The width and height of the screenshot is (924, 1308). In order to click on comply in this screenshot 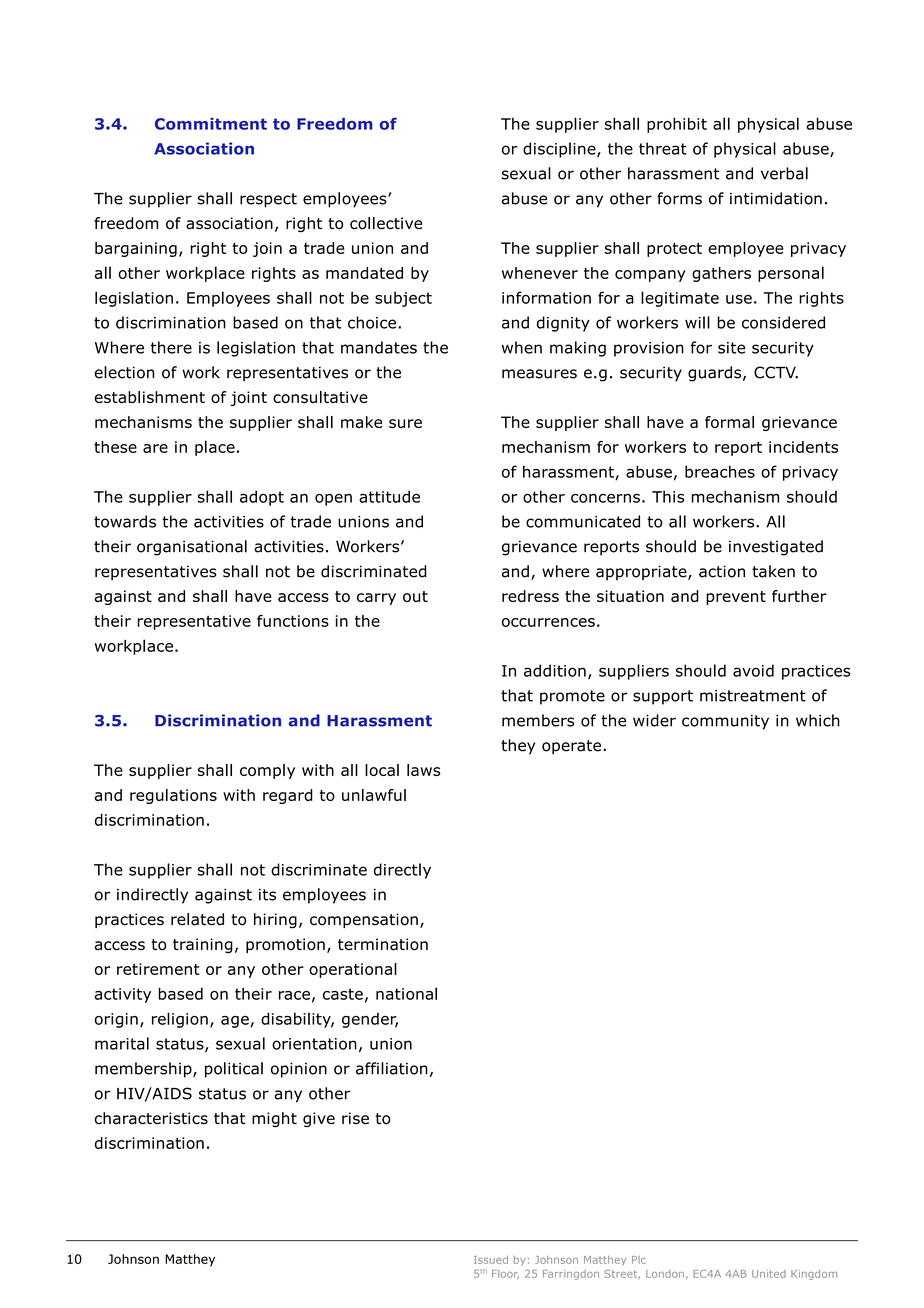, I will do `click(267, 771)`.
